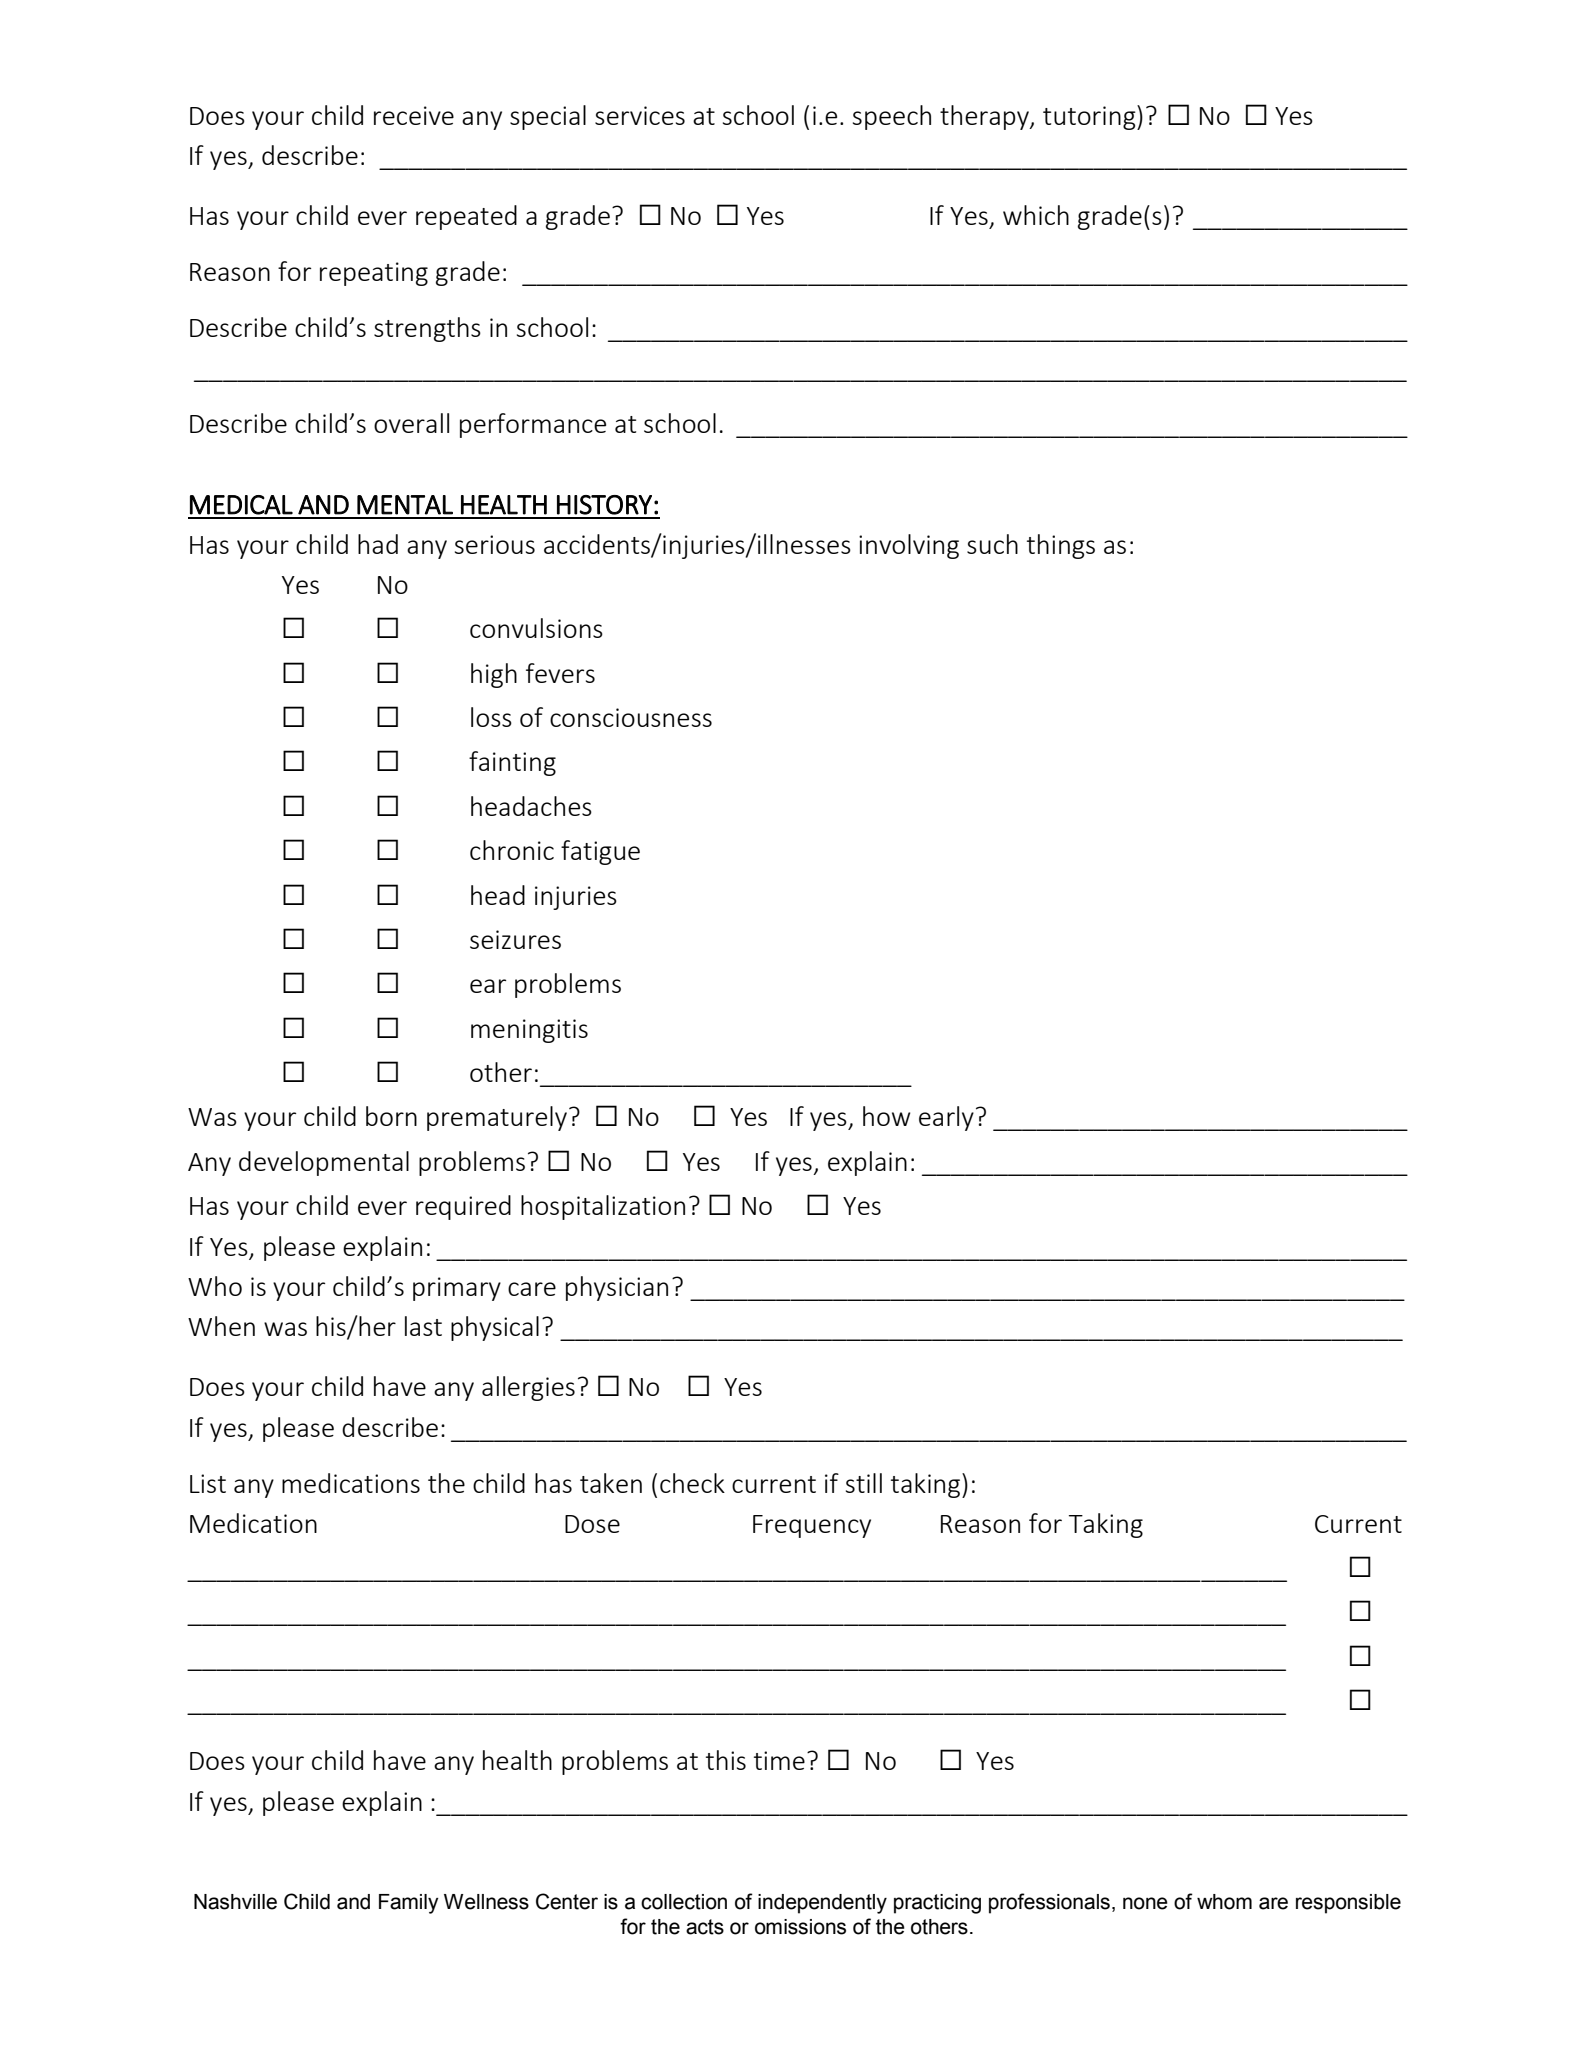 This screenshot has height=2065, width=1595. Describe the element at coordinates (892, 117) in the screenshot. I see `speech` at that location.
